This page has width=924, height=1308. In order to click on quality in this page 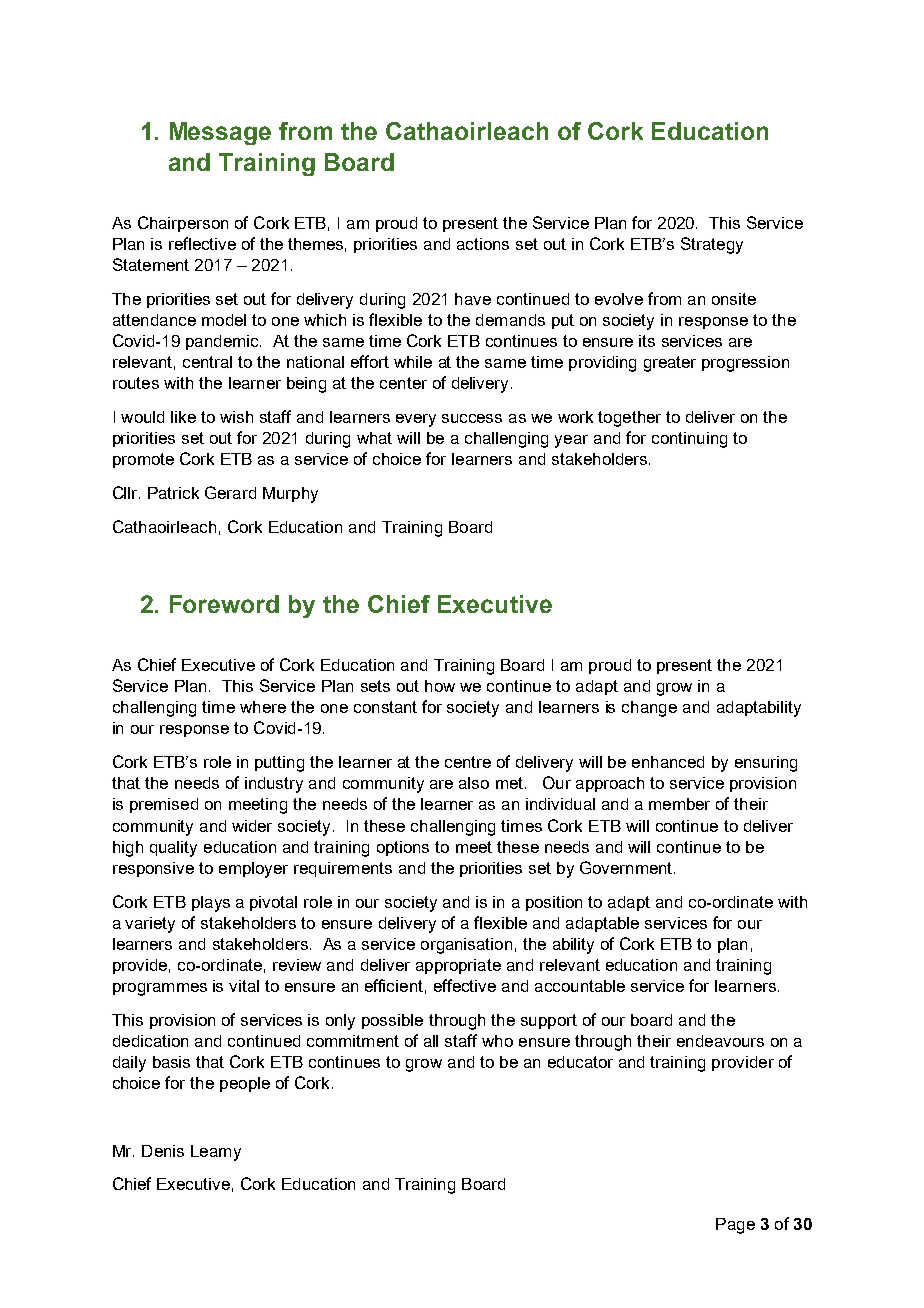, I will do `click(173, 849)`.
